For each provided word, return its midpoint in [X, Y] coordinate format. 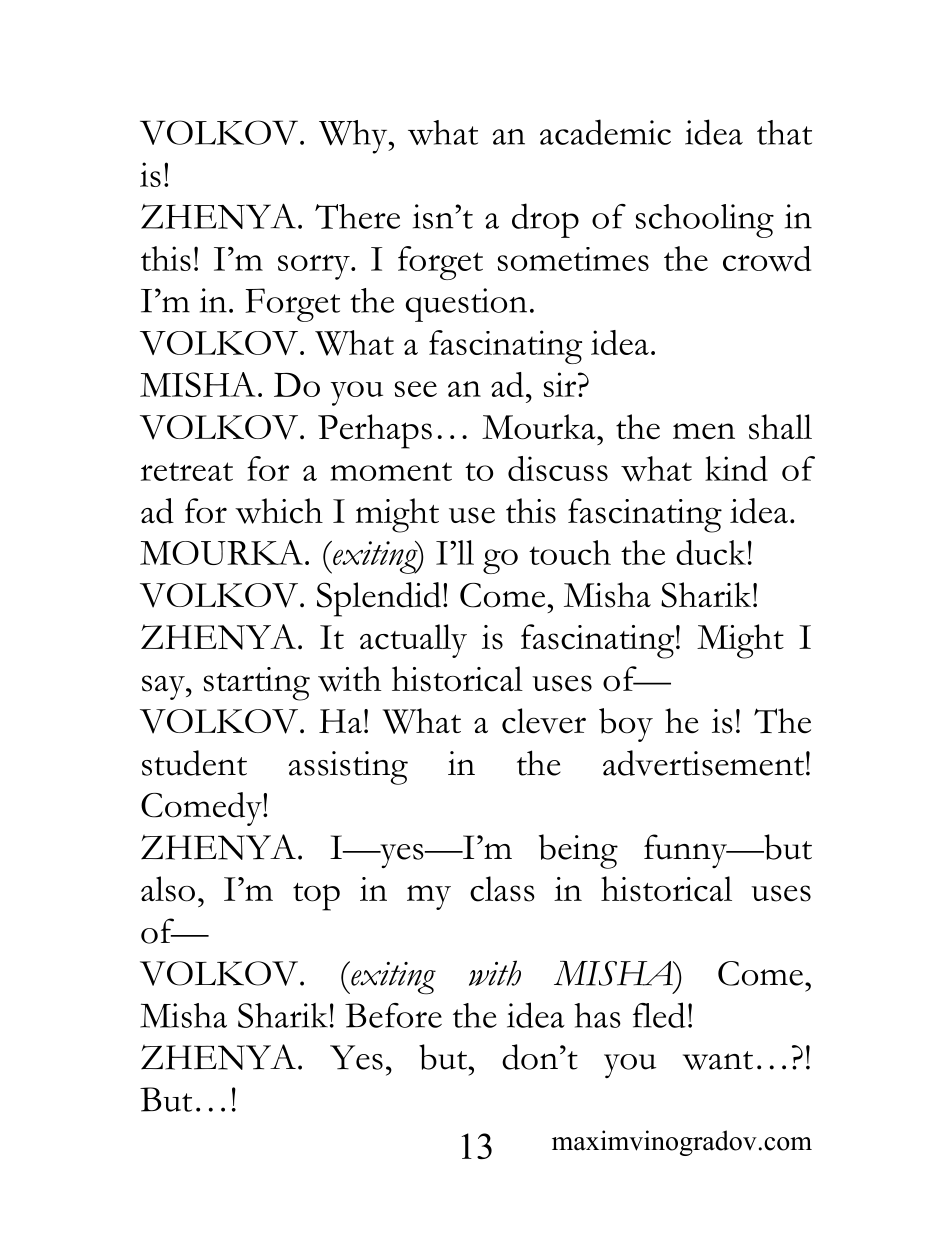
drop [545, 220]
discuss [558, 468]
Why [354, 137]
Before [393, 1015]
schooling [705, 221]
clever [544, 721]
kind [736, 468]
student [194, 763]
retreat [187, 471]
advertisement [703, 763]
